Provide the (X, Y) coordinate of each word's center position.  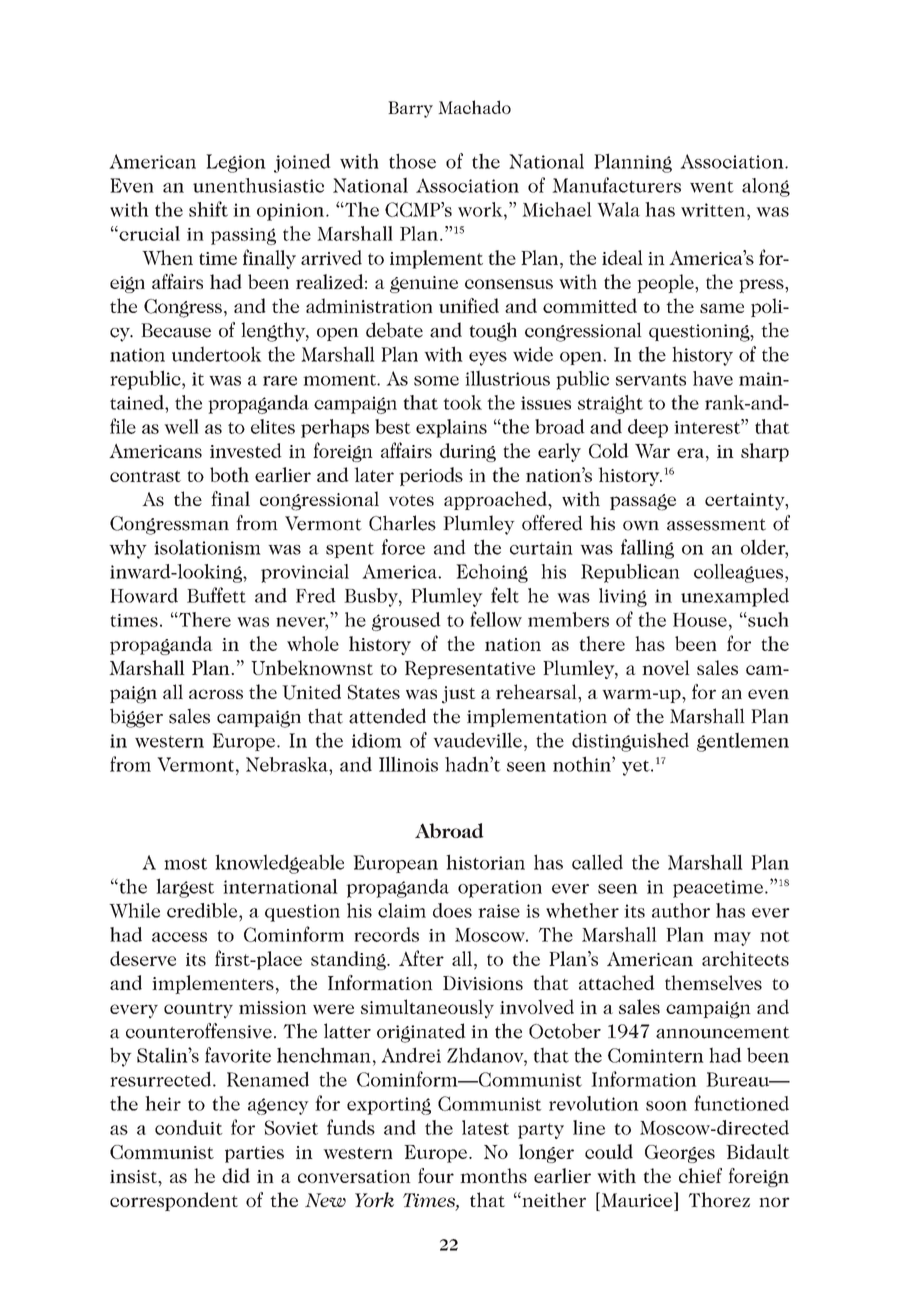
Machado (474, 107)
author (681, 910)
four (436, 1175)
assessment (716, 525)
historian (485, 862)
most (185, 864)
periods (431, 476)
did (236, 1175)
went (711, 187)
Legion (236, 163)
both (229, 474)
